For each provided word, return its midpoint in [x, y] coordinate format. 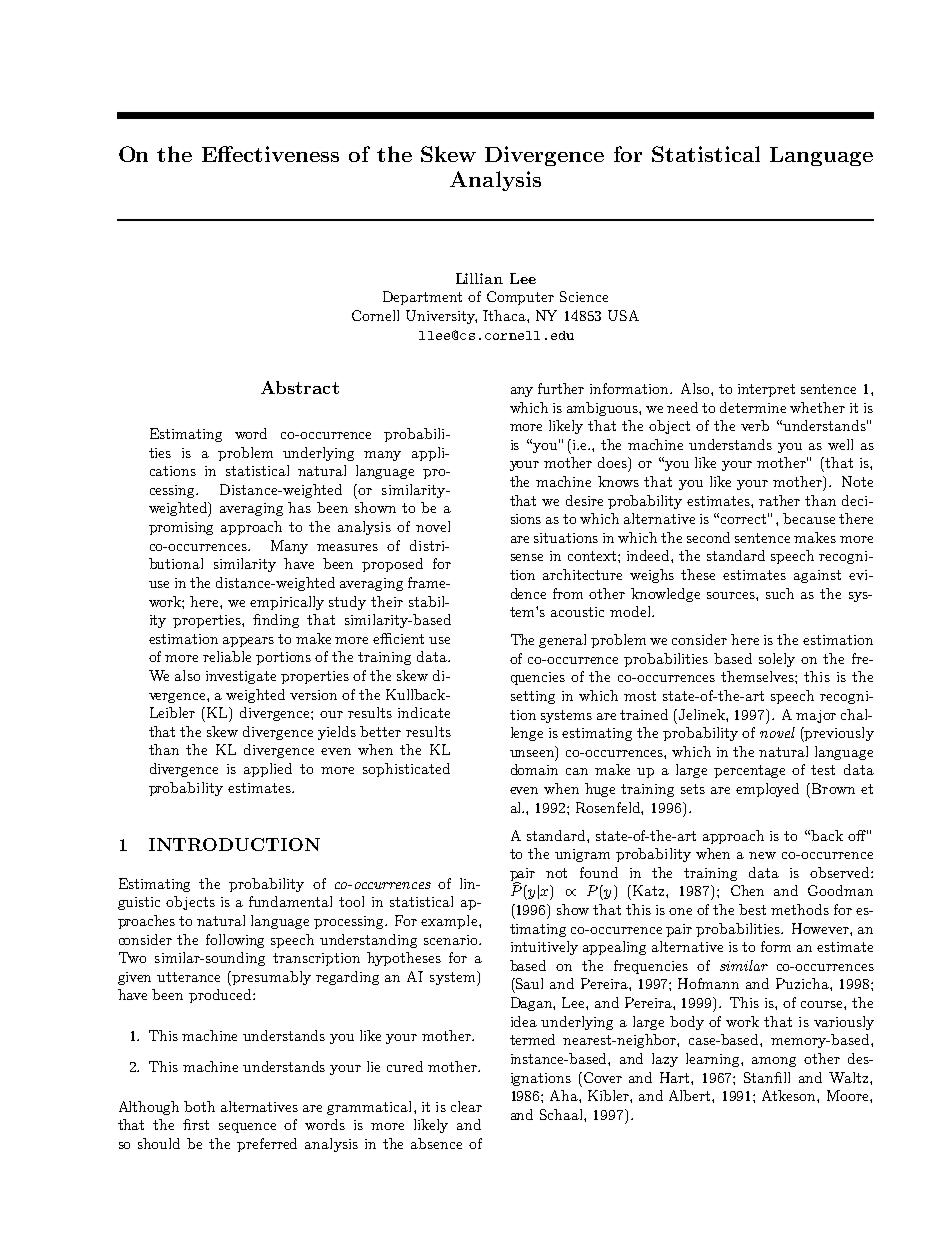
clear [466, 1106]
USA [623, 315]
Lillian [479, 278]
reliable [227, 656]
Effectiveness [270, 154]
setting [533, 697]
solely [777, 660]
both [199, 1106]
